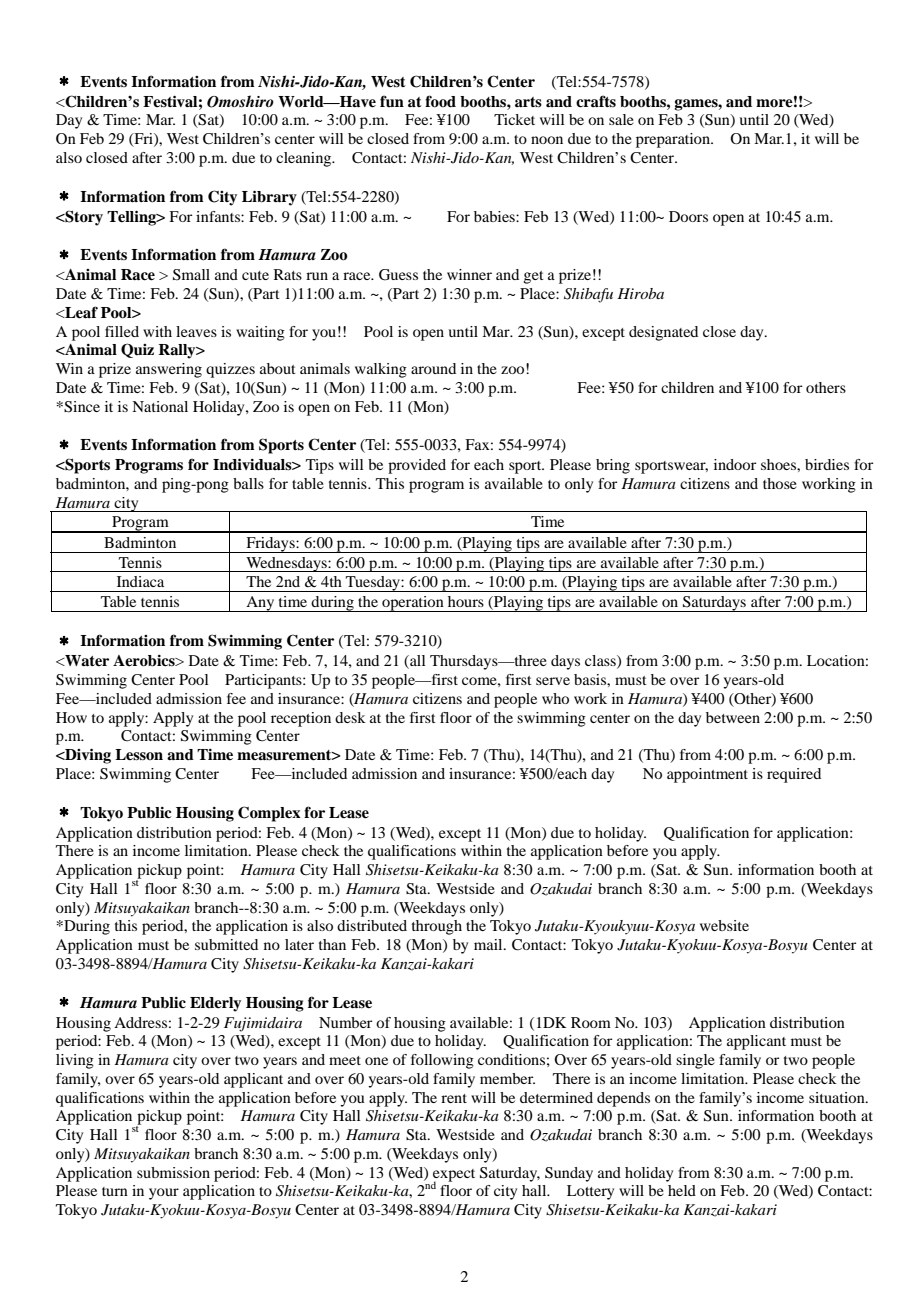 This screenshot has width=924, height=1308. What do you see at coordinates (173, 1172) in the screenshot?
I see `submission` at bounding box center [173, 1172].
